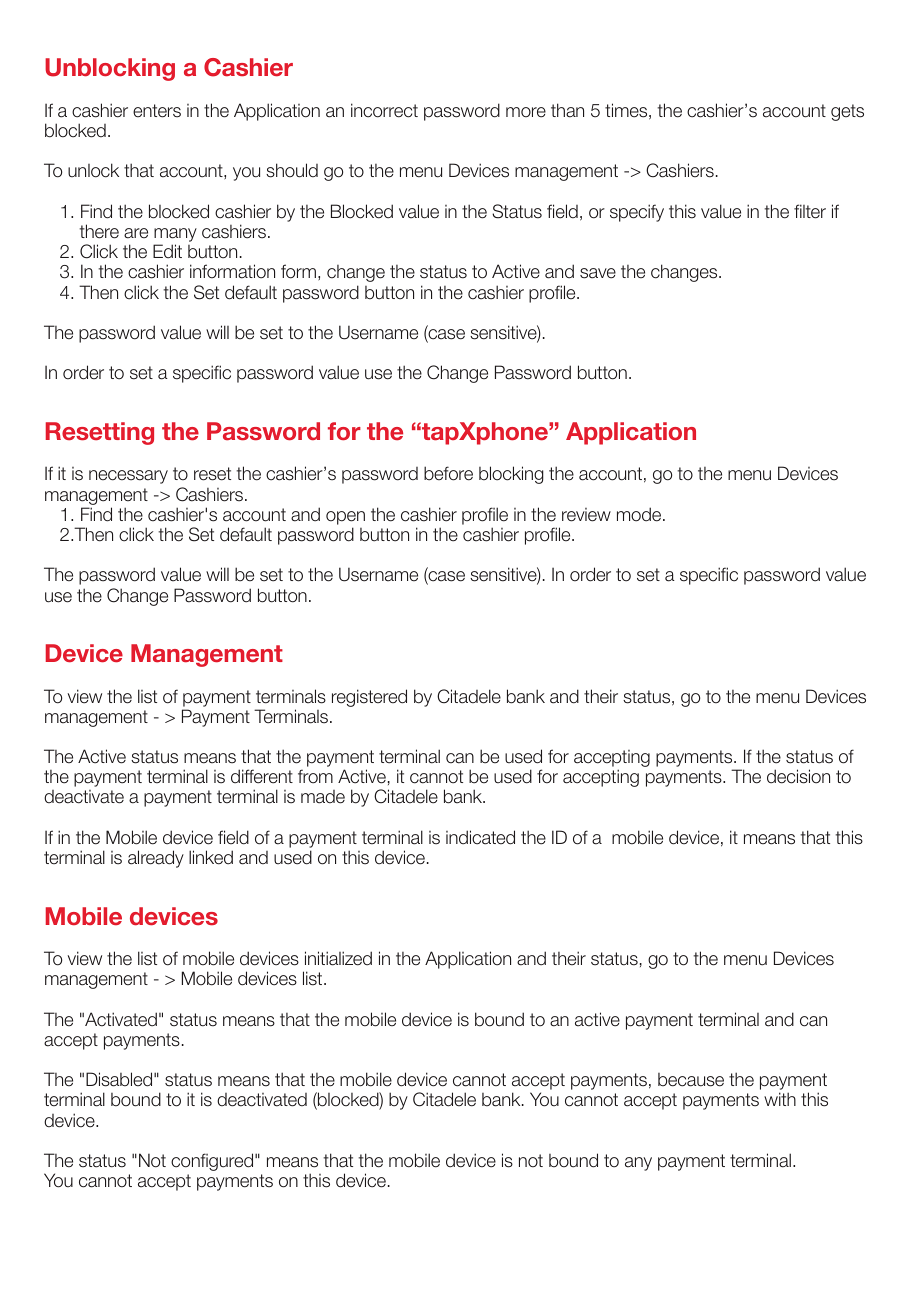  I want to click on more, so click(526, 112).
